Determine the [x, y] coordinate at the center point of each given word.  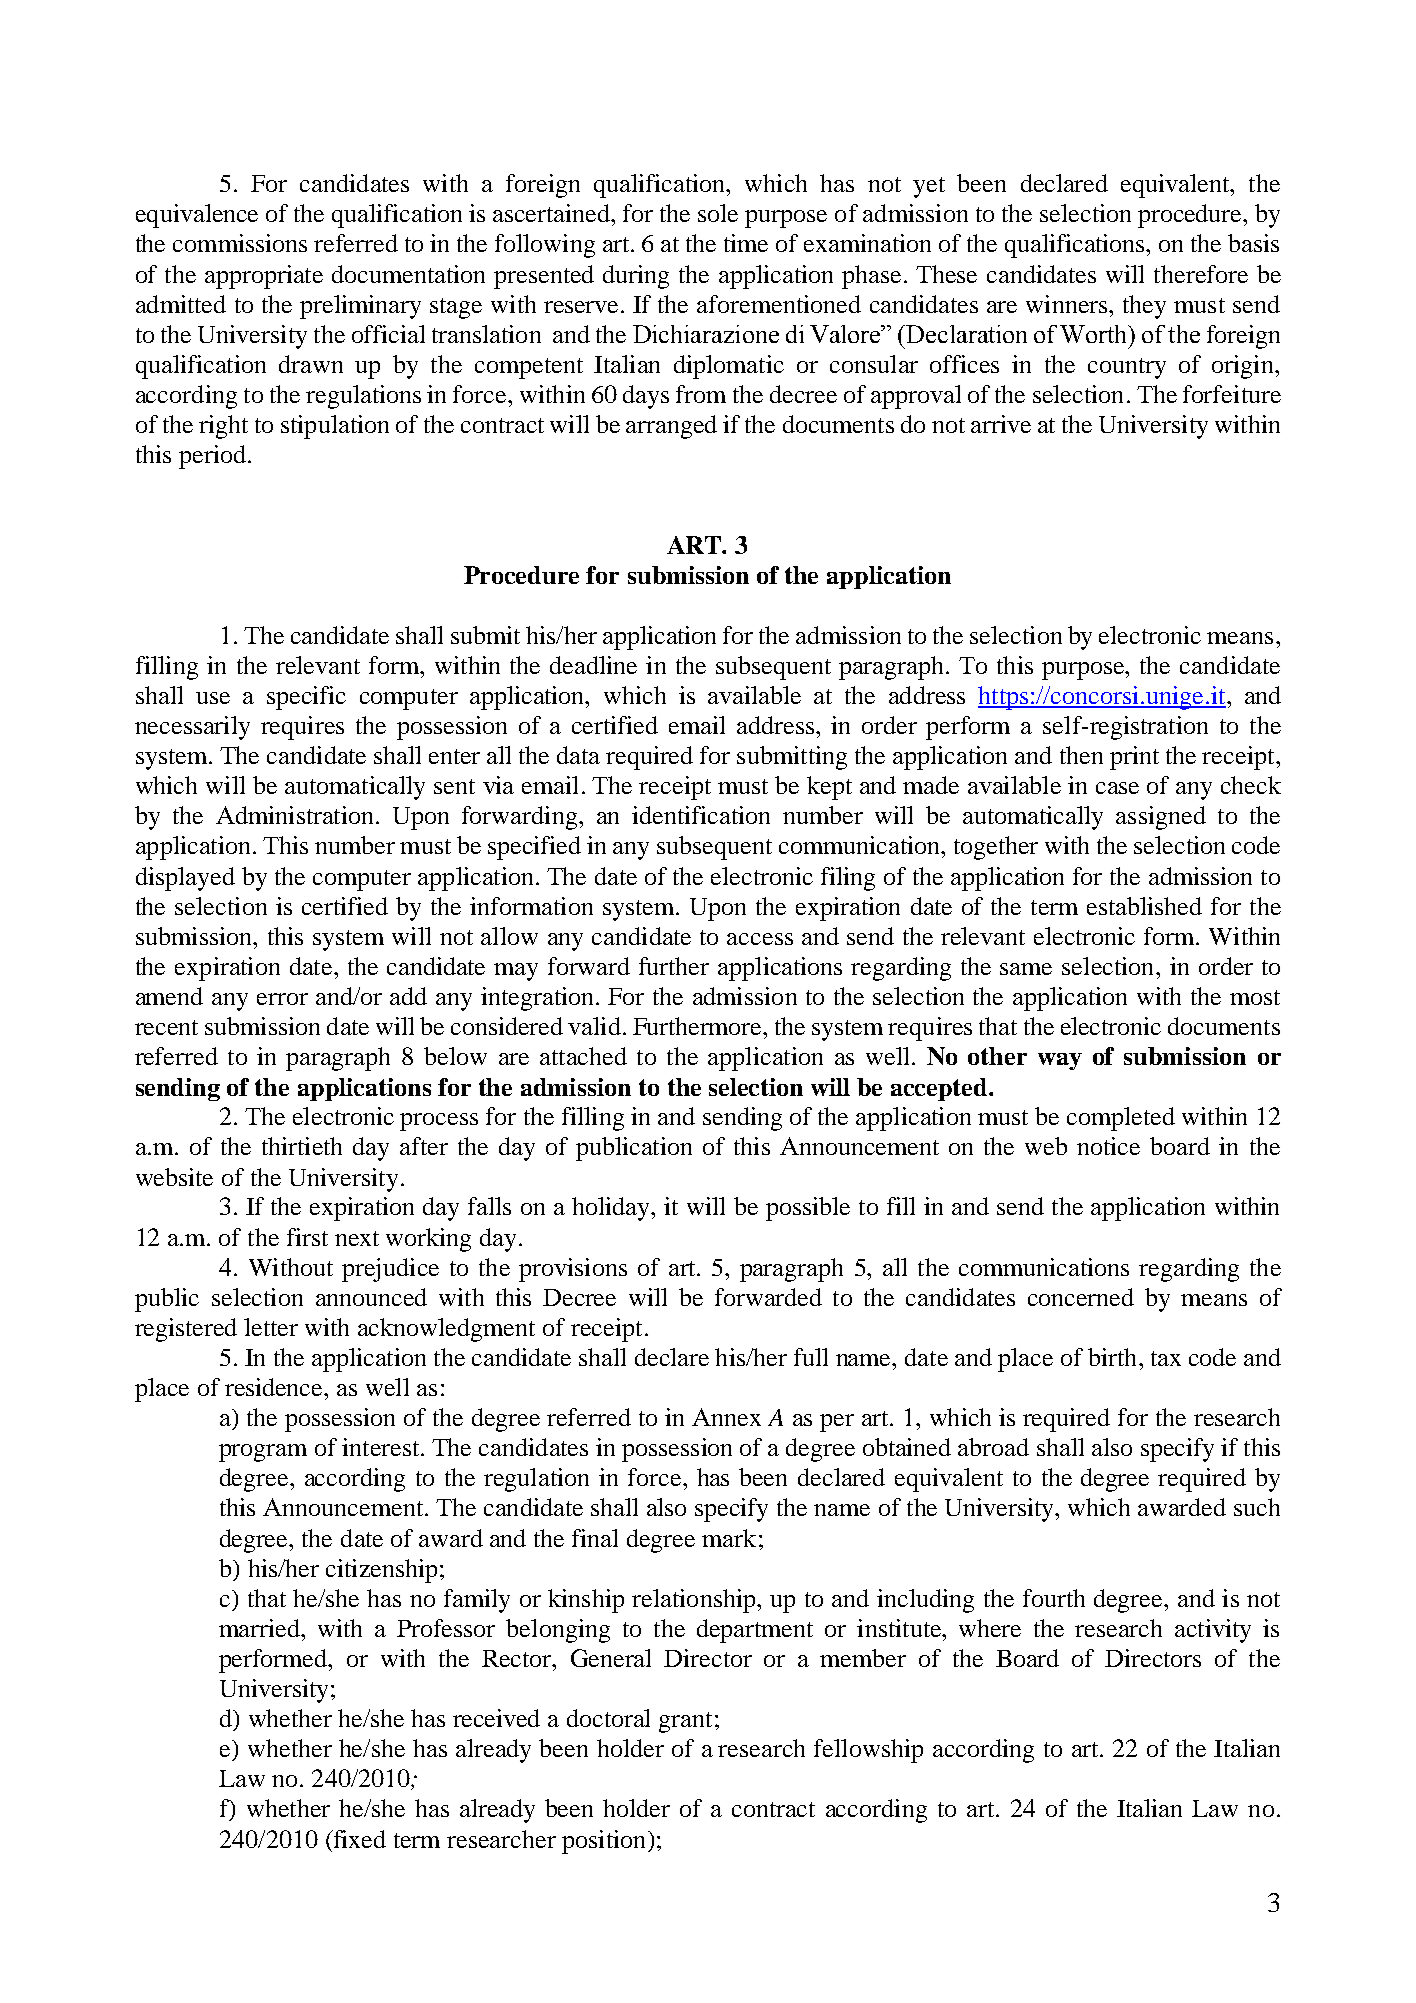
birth [1114, 1357]
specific [306, 698]
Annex [726, 1417]
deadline [593, 665]
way [1060, 1061]
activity [1213, 1631]
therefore [1201, 274]
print [1134, 758]
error [282, 999]
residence [275, 1387]
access [760, 939]
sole [718, 213]
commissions [240, 243]
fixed [358, 1839]
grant [685, 1722]
